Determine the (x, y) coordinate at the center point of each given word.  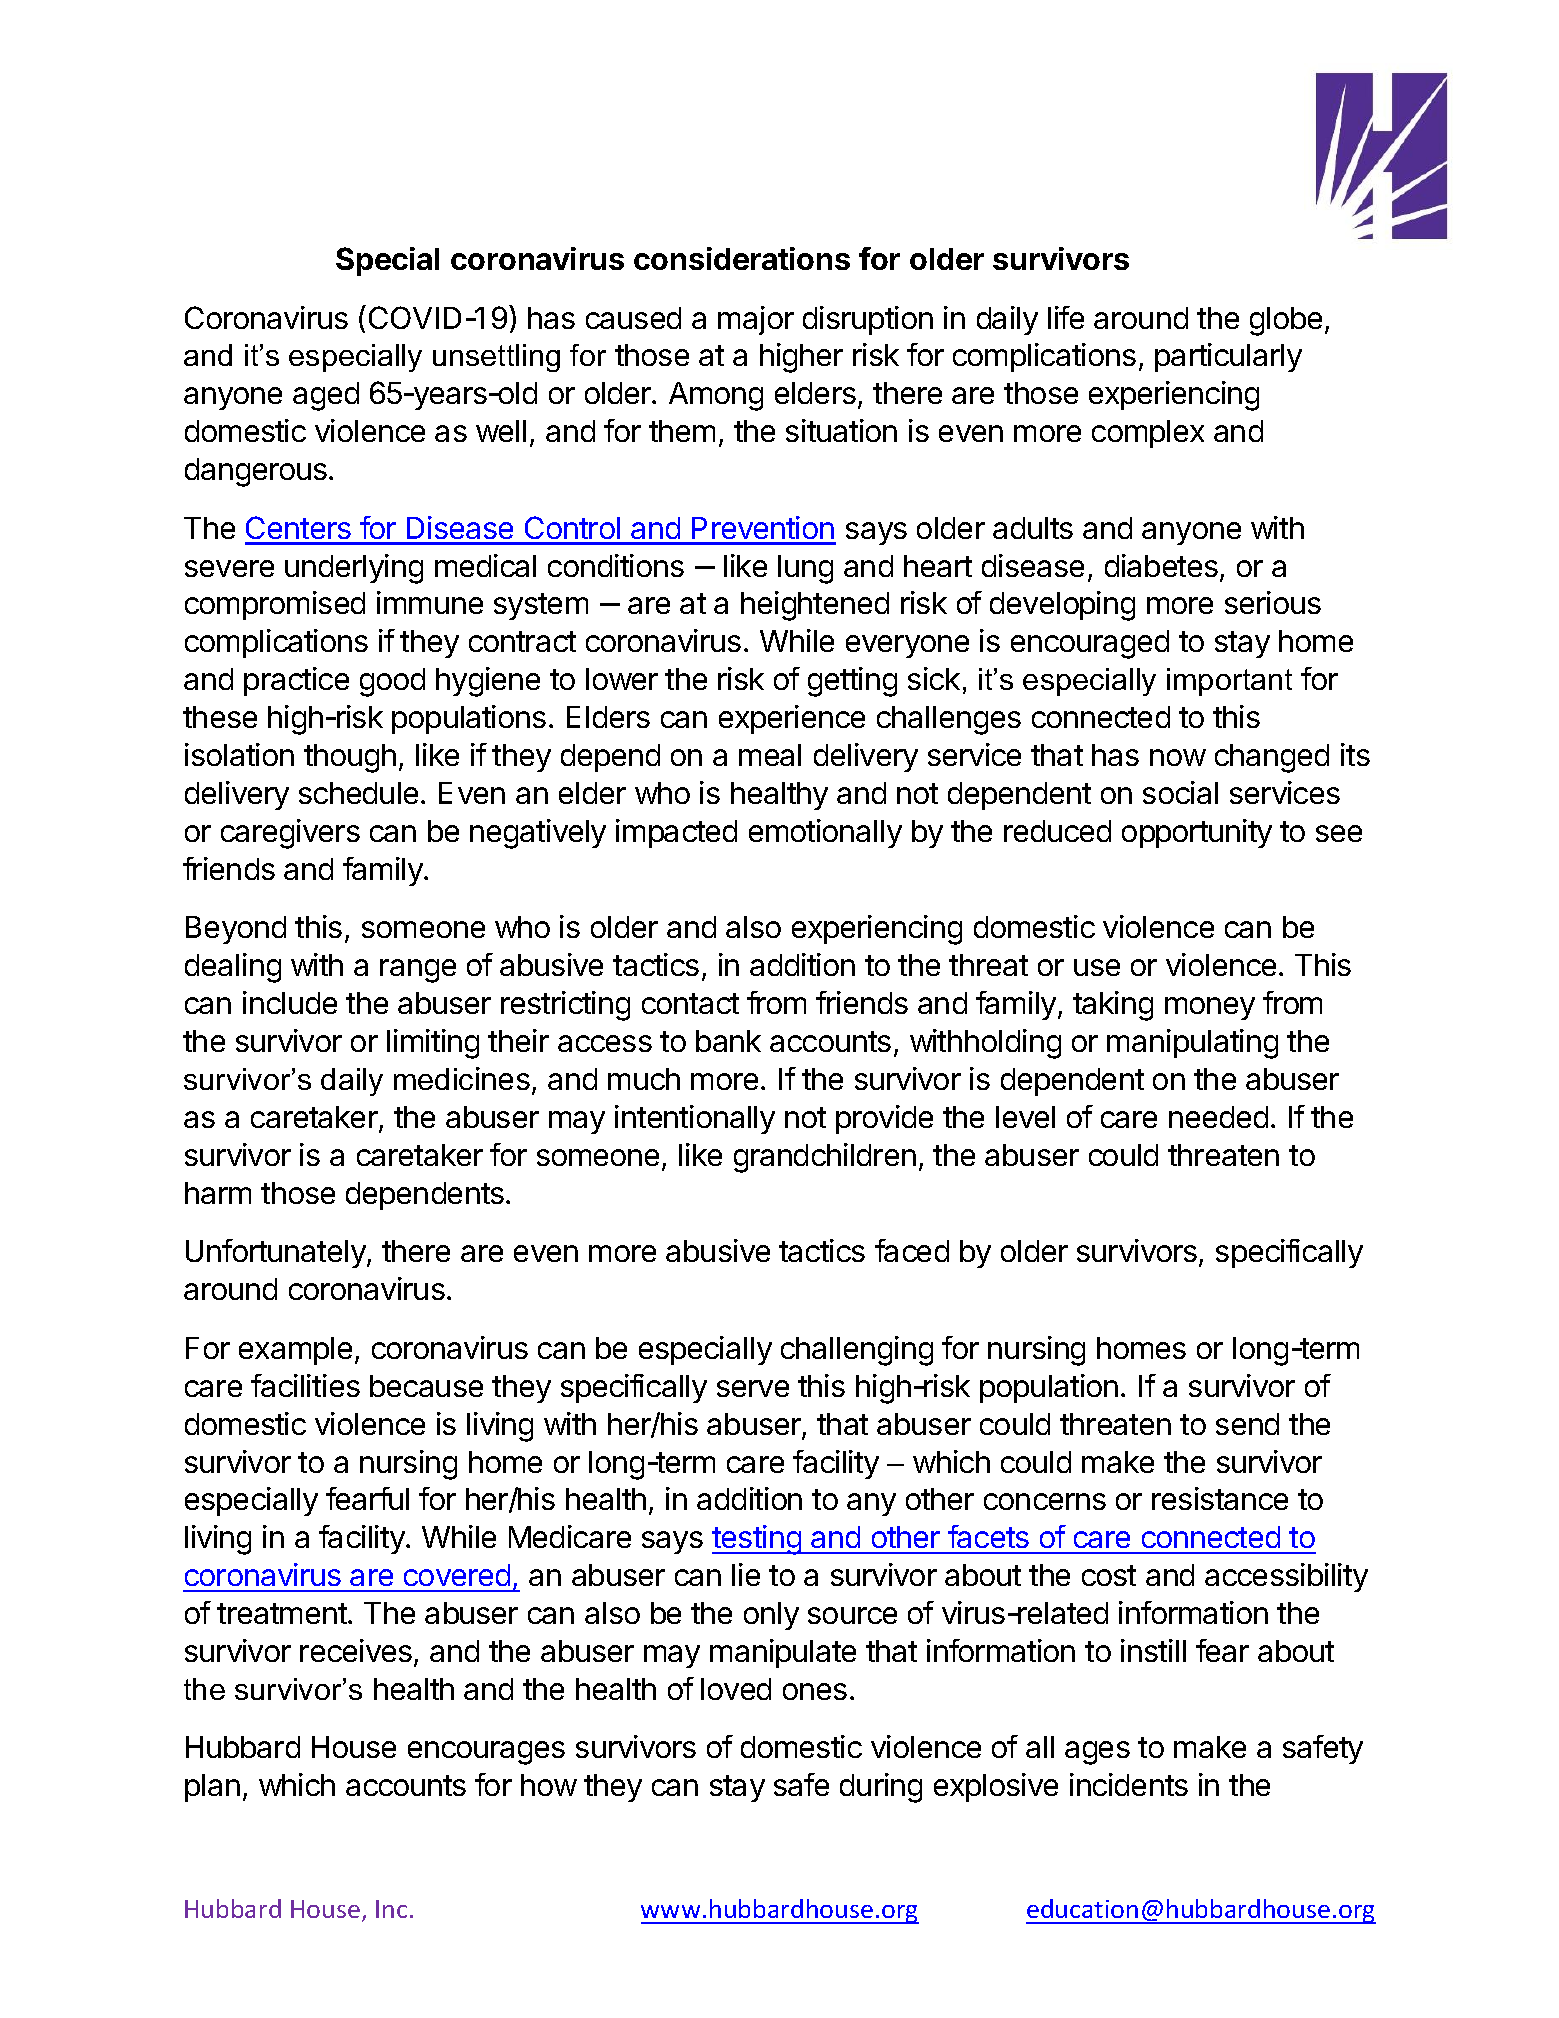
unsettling (496, 358)
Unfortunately (277, 1253)
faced (912, 1250)
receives (356, 1650)
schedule (358, 793)
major (756, 320)
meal (770, 755)
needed (1218, 1117)
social (1180, 792)
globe (1286, 321)
